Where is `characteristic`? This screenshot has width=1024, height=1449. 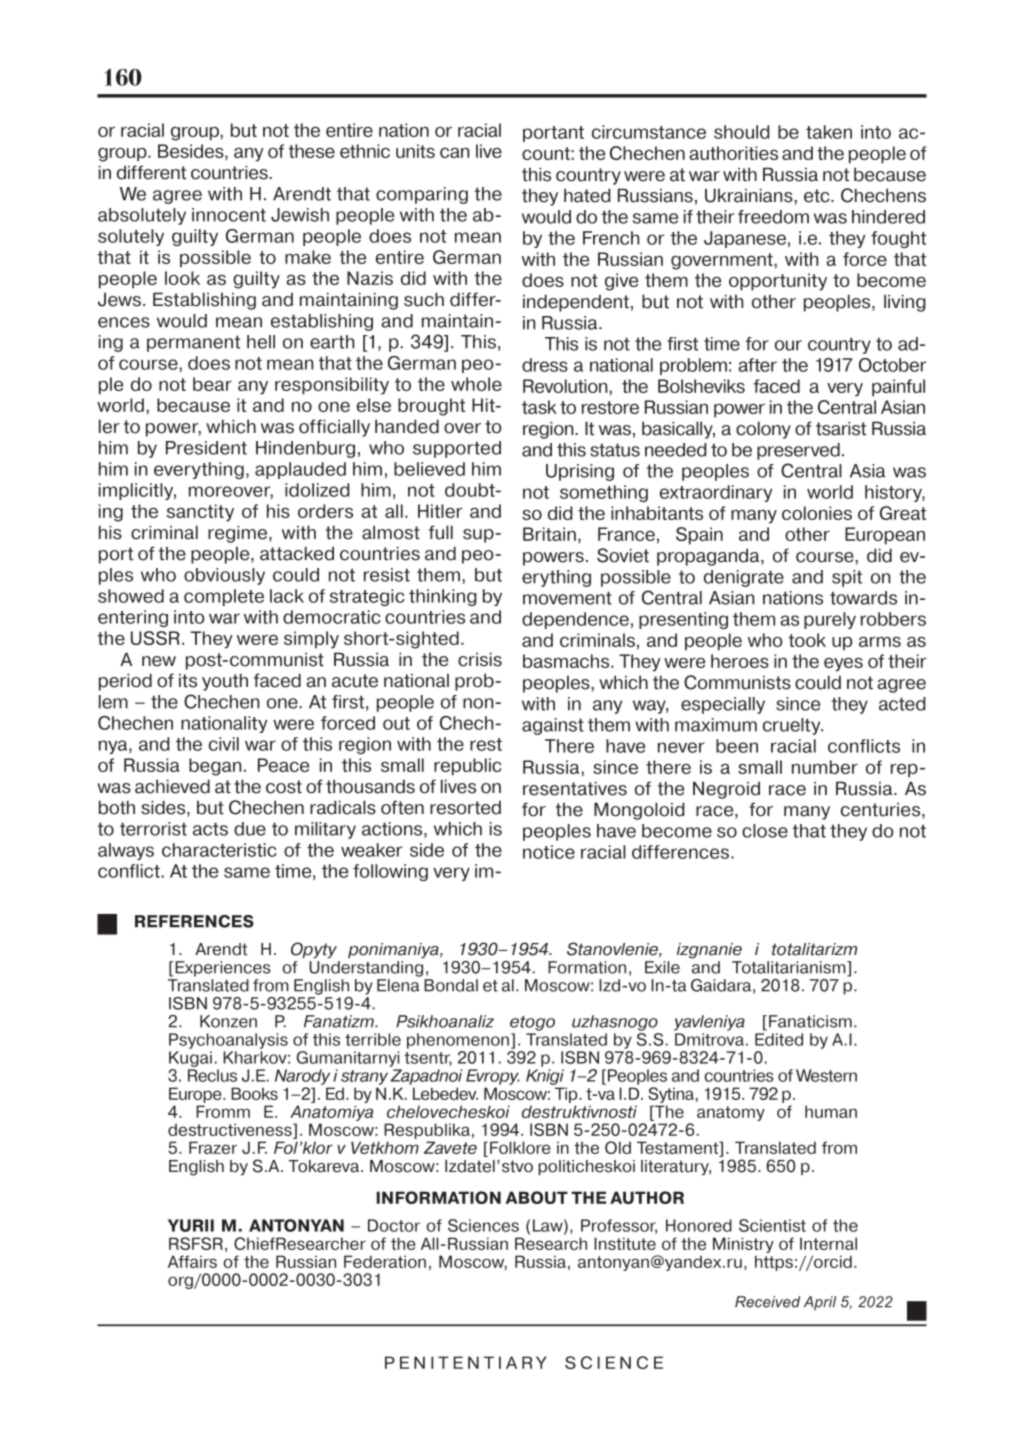 characteristic is located at coordinates (219, 850).
